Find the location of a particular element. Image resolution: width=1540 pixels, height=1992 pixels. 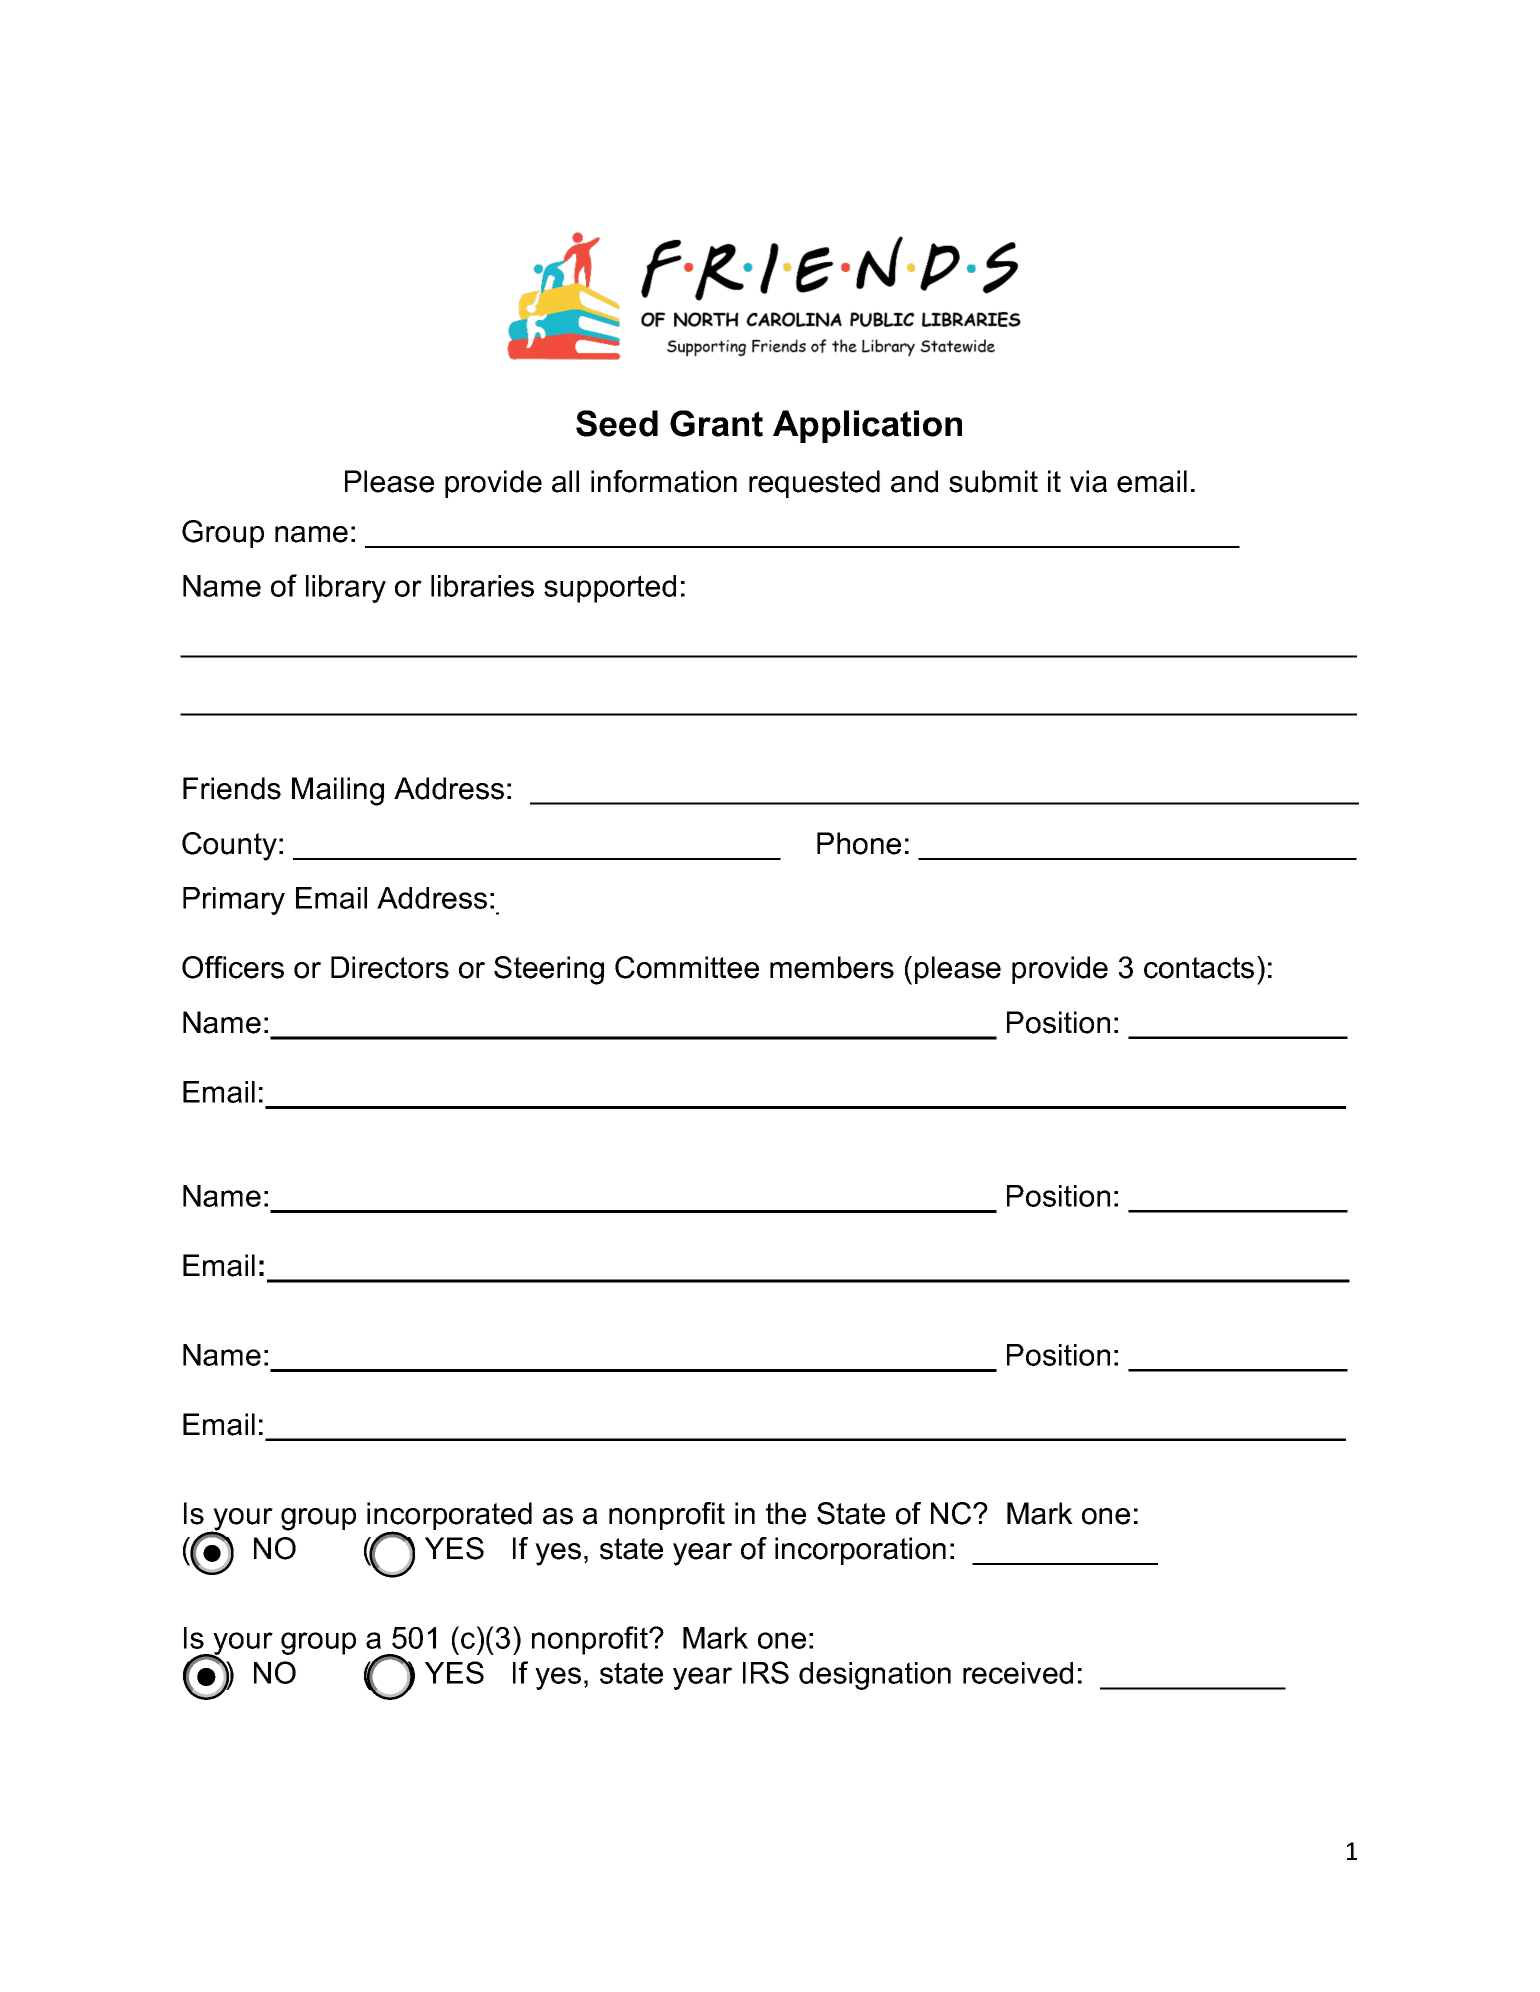

incorporated is located at coordinates (449, 1517).
